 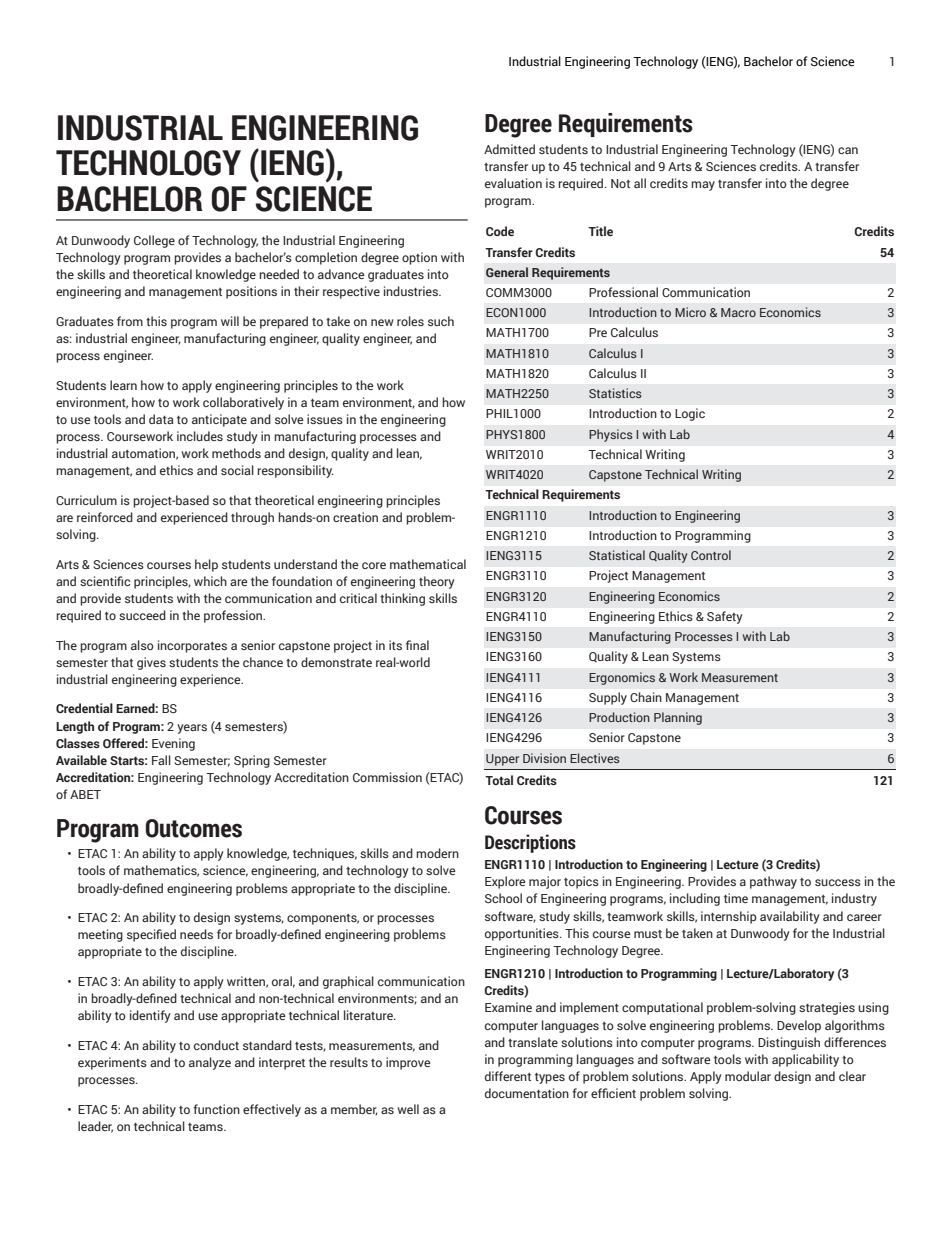 I want to click on different, so click(x=508, y=1076).
